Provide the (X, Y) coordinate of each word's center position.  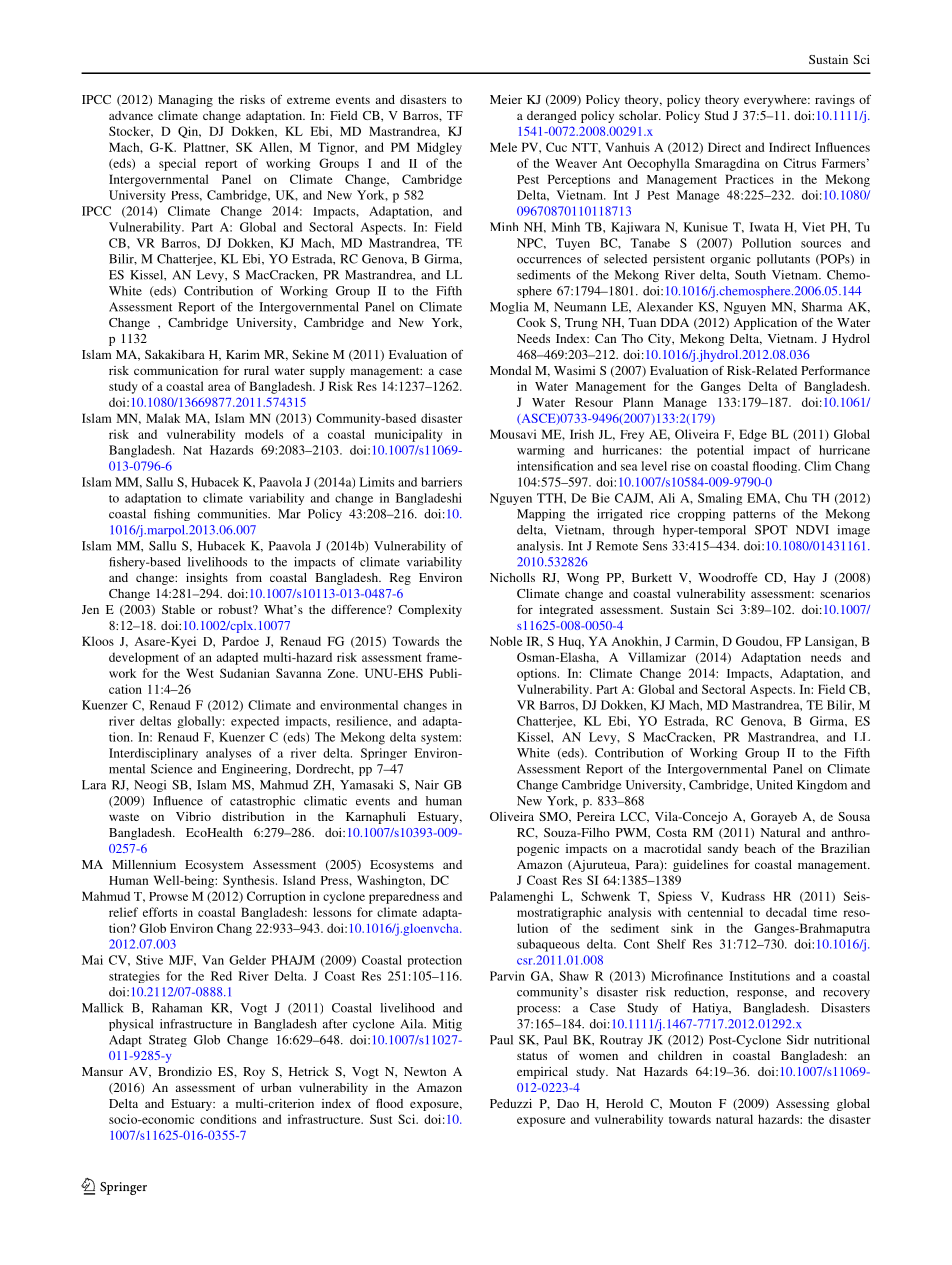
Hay (804, 579)
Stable (178, 609)
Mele (503, 147)
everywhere (776, 101)
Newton (425, 1071)
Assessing (802, 1105)
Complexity (430, 611)
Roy (254, 1073)
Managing (185, 101)
